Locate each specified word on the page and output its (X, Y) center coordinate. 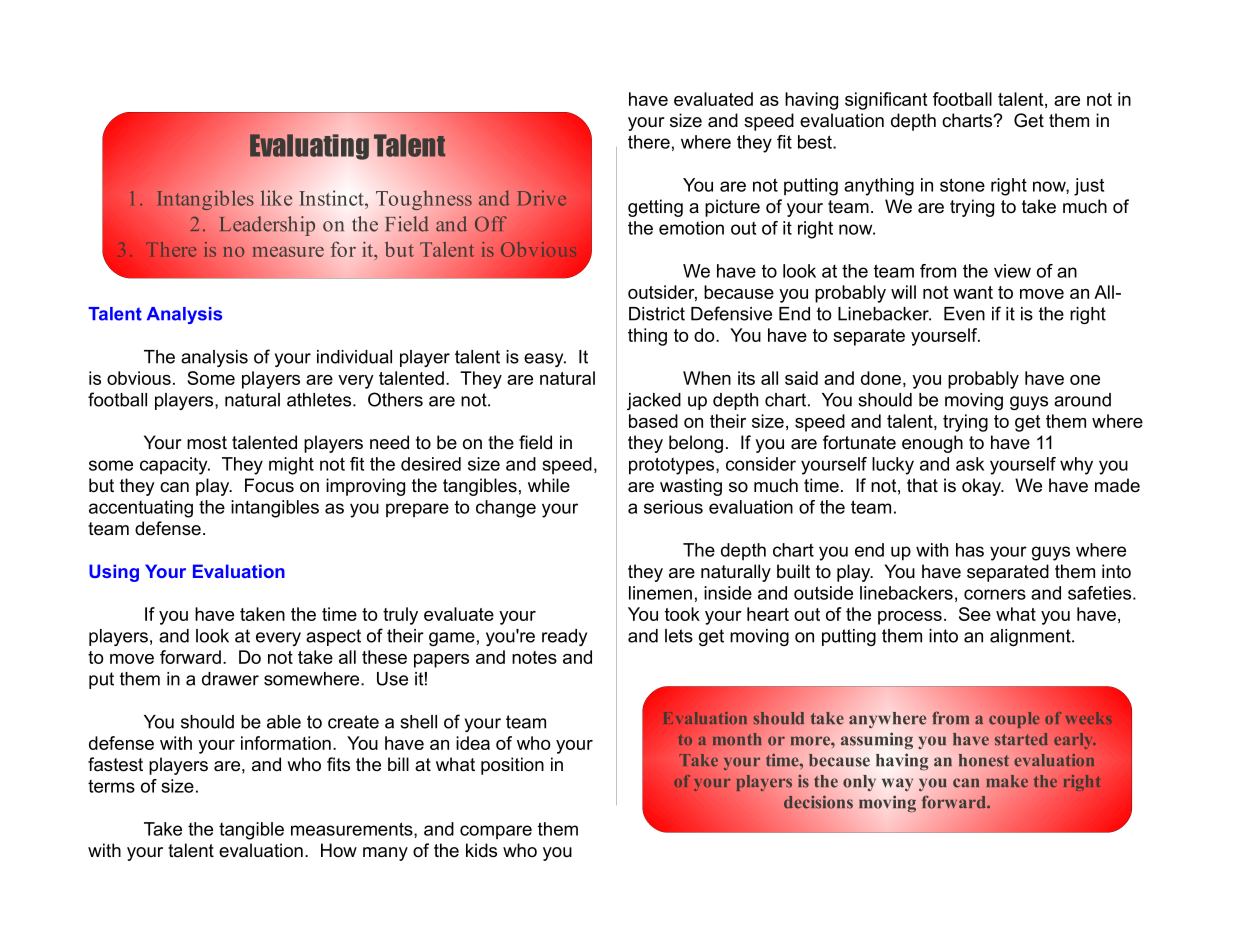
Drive (542, 198)
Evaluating (309, 147)
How (339, 850)
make (1007, 781)
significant (886, 101)
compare (496, 832)
